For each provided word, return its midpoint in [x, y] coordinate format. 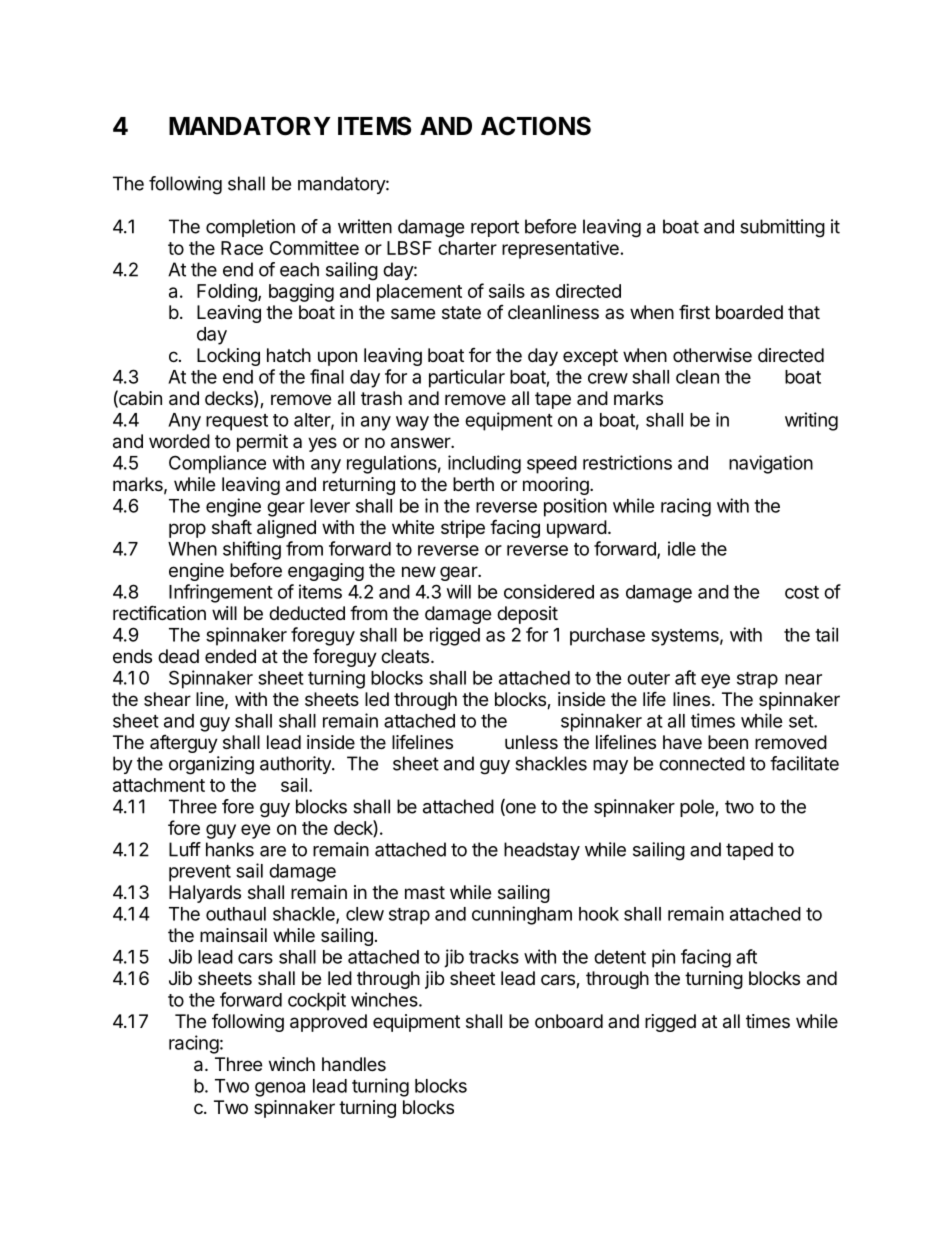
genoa [280, 1089]
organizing [211, 765]
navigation [771, 464]
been [728, 742]
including [484, 464]
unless [531, 742]
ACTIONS [536, 126]
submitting [782, 228]
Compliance [217, 464]
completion [250, 228]
